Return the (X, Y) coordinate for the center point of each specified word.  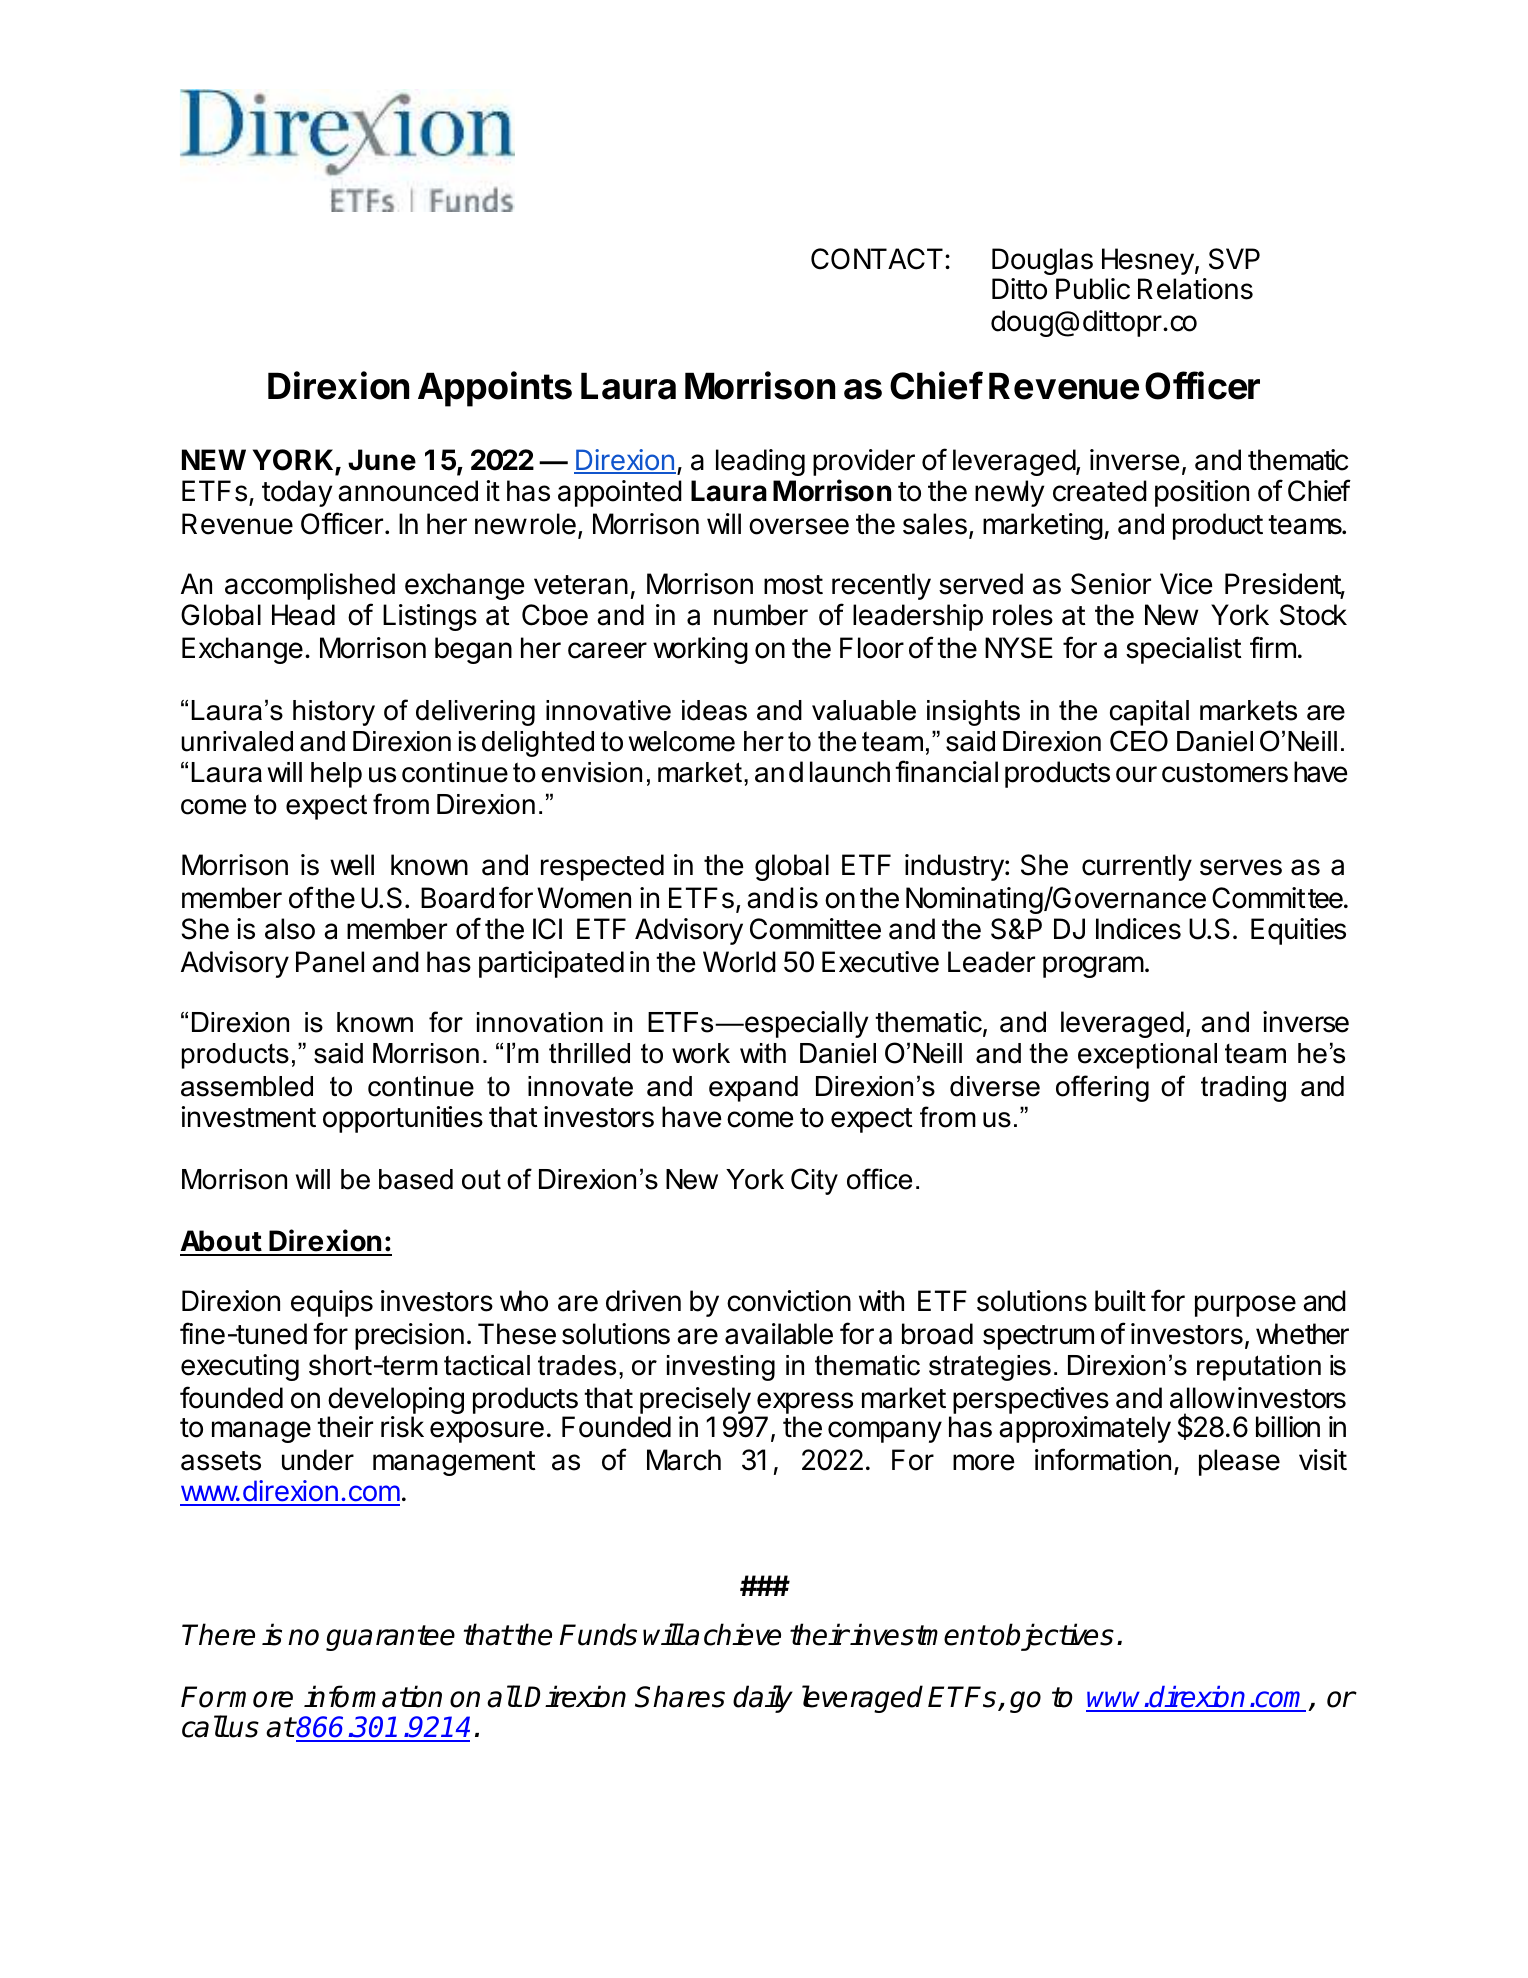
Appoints (495, 389)
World (739, 962)
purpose (1245, 1306)
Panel (330, 962)
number (761, 615)
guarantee (390, 1638)
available (779, 1334)
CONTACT (877, 259)
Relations (1195, 289)
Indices (1138, 929)
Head (303, 615)
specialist (1184, 650)
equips (332, 1303)
